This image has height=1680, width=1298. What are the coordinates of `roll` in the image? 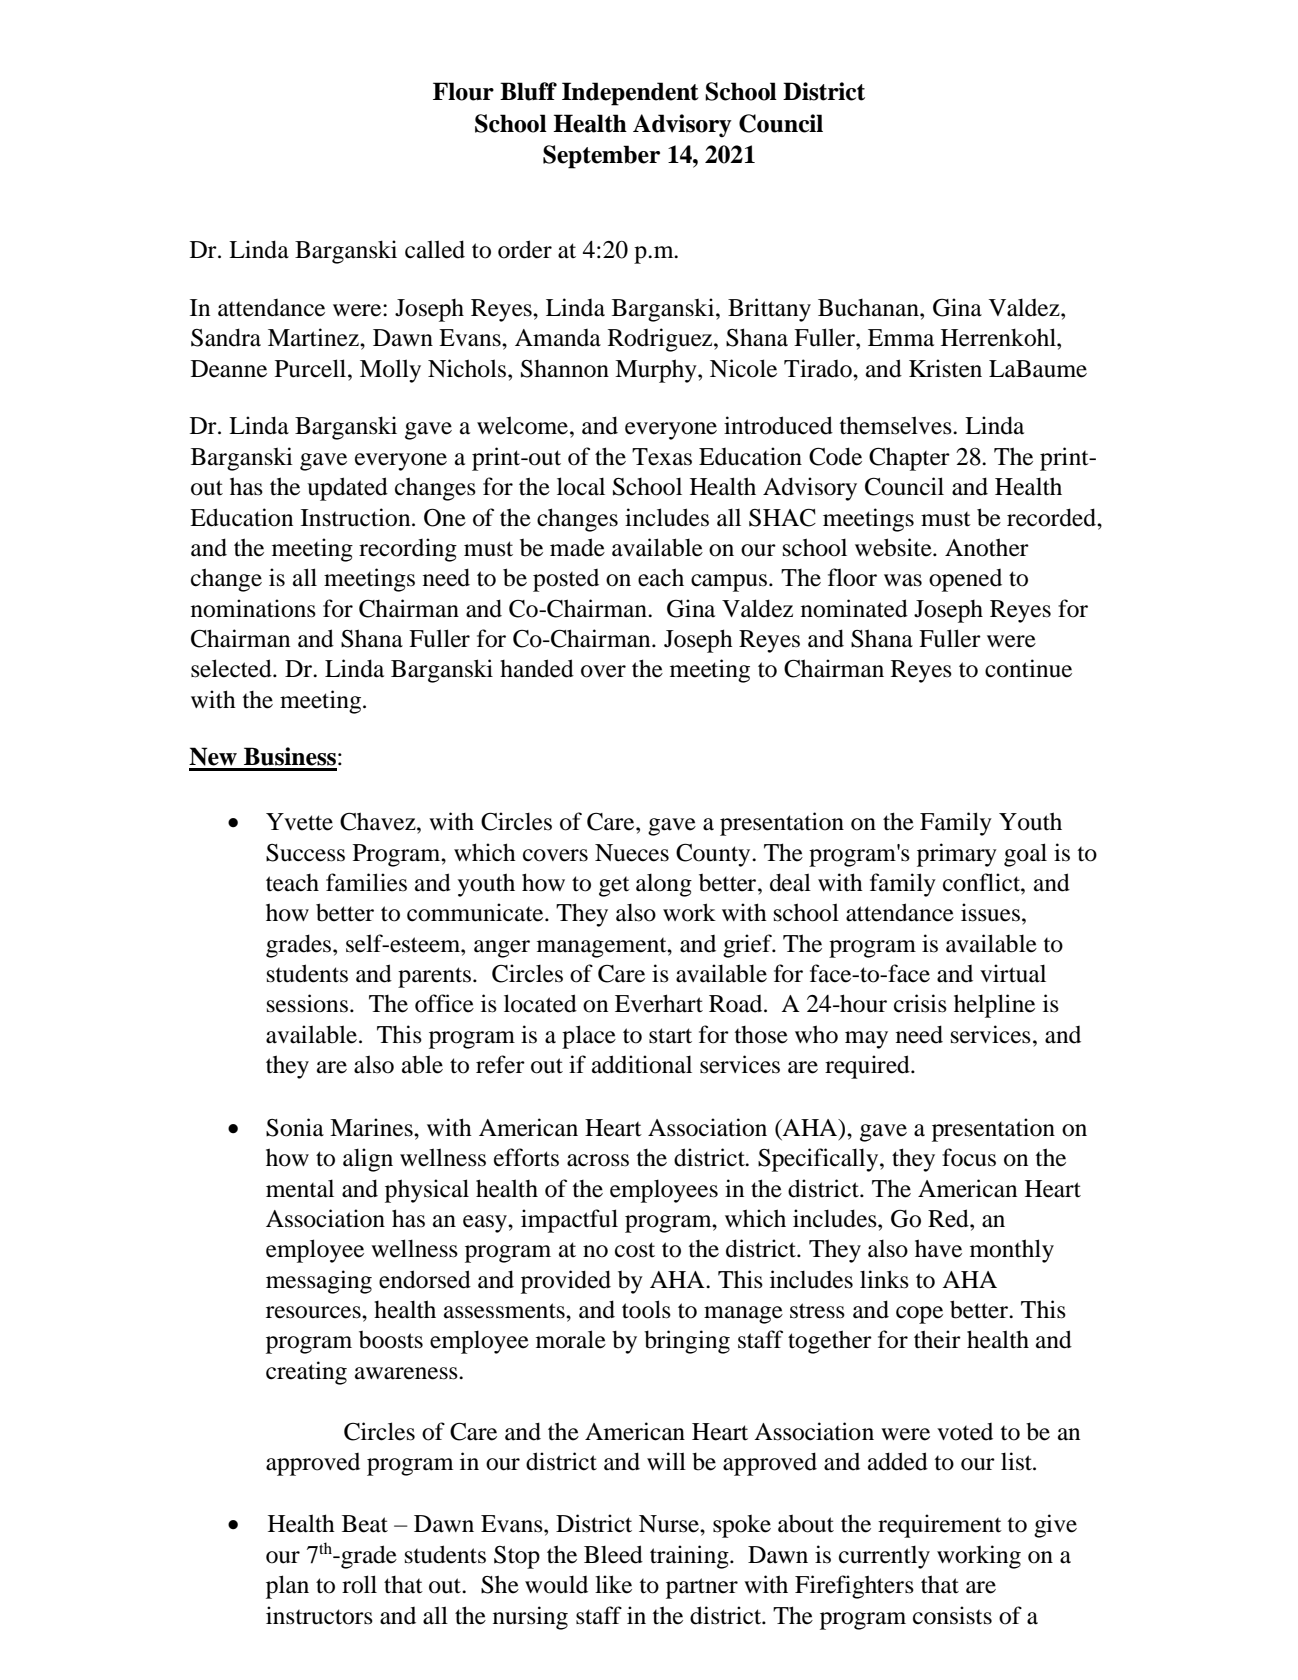 It's located at (359, 1584).
